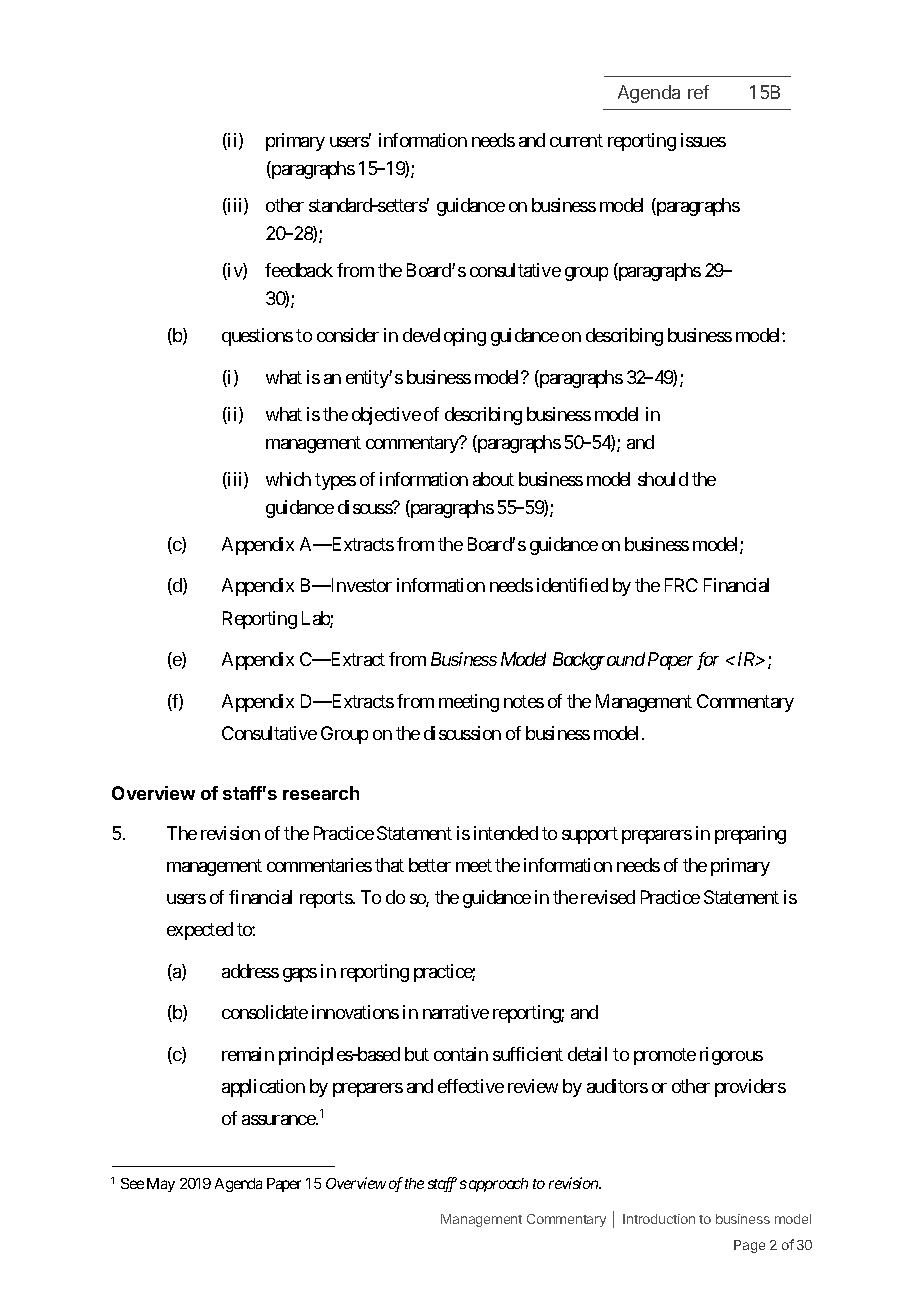 This screenshot has width=924, height=1308. What do you see at coordinates (663, 479) in the screenshot?
I see `should` at bounding box center [663, 479].
